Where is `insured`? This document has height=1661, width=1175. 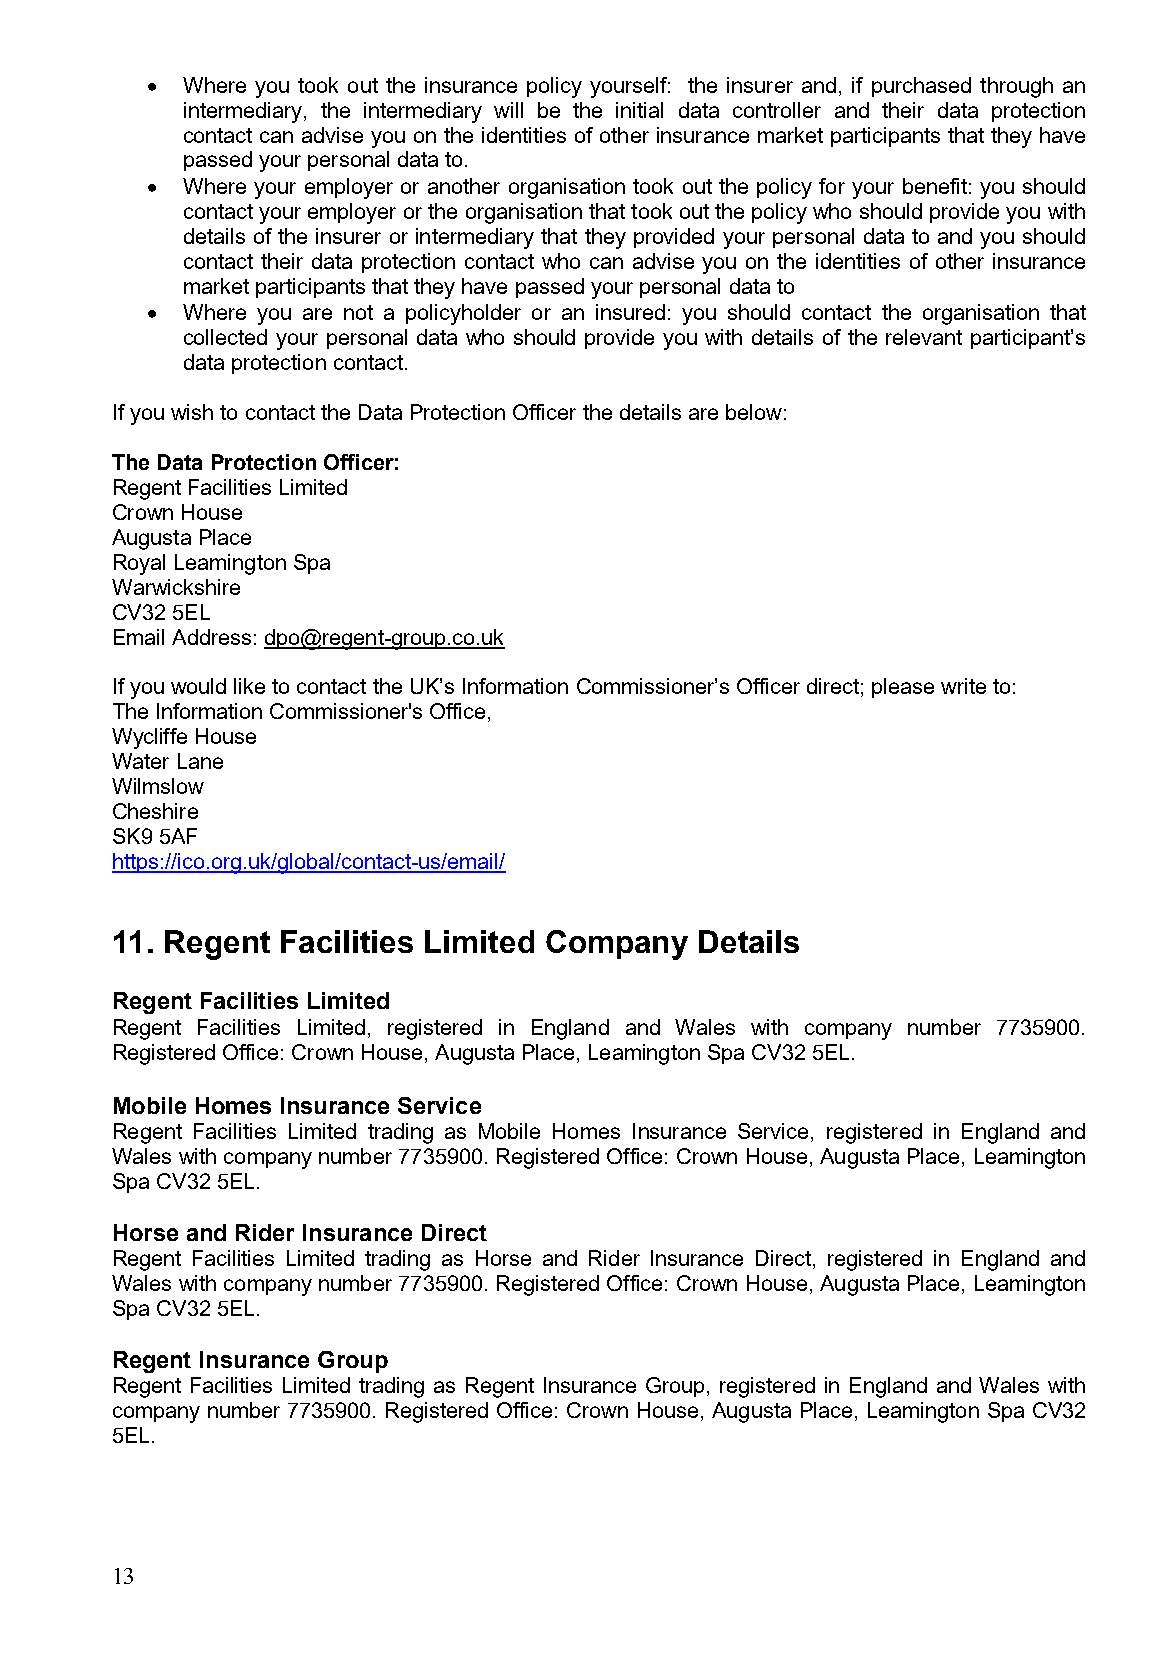
insured is located at coordinates (630, 312).
